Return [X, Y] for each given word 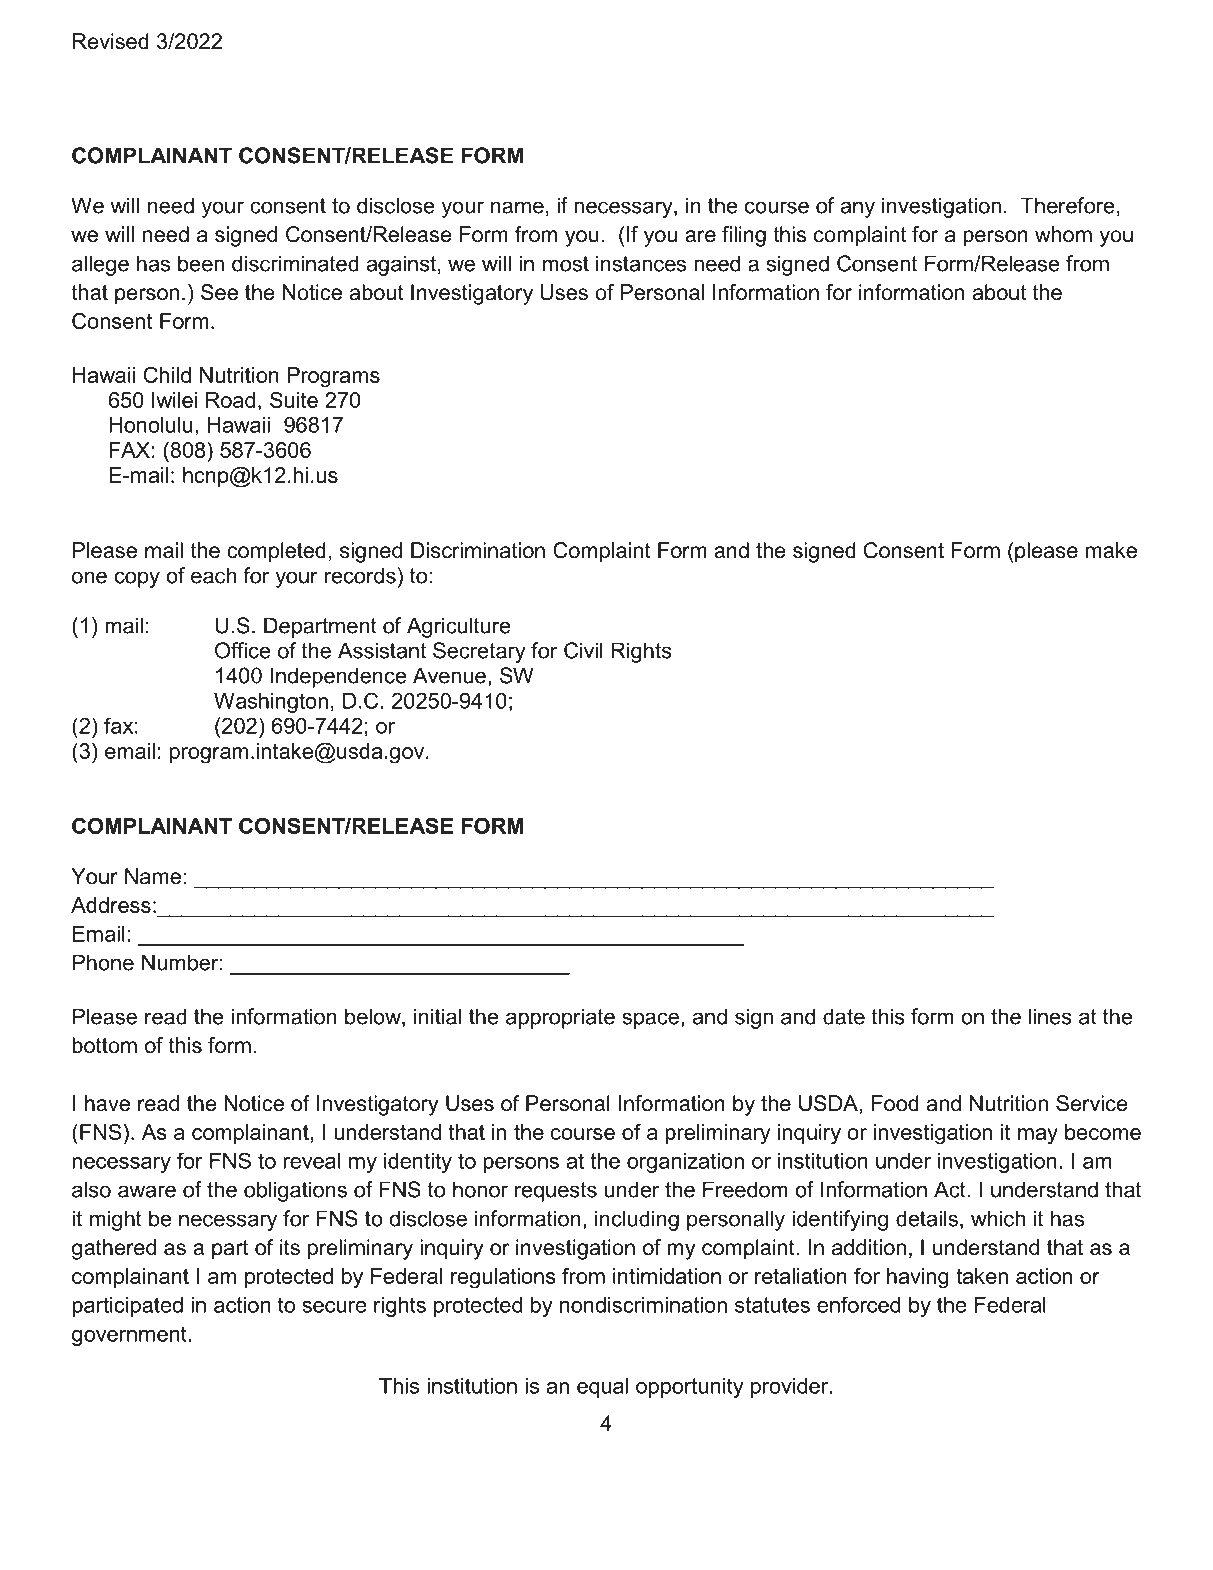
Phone [103, 962]
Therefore [1068, 205]
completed [276, 552]
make [1111, 550]
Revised [111, 41]
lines [1050, 1016]
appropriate [560, 1018]
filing [744, 236]
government [130, 1336]
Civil [583, 650]
